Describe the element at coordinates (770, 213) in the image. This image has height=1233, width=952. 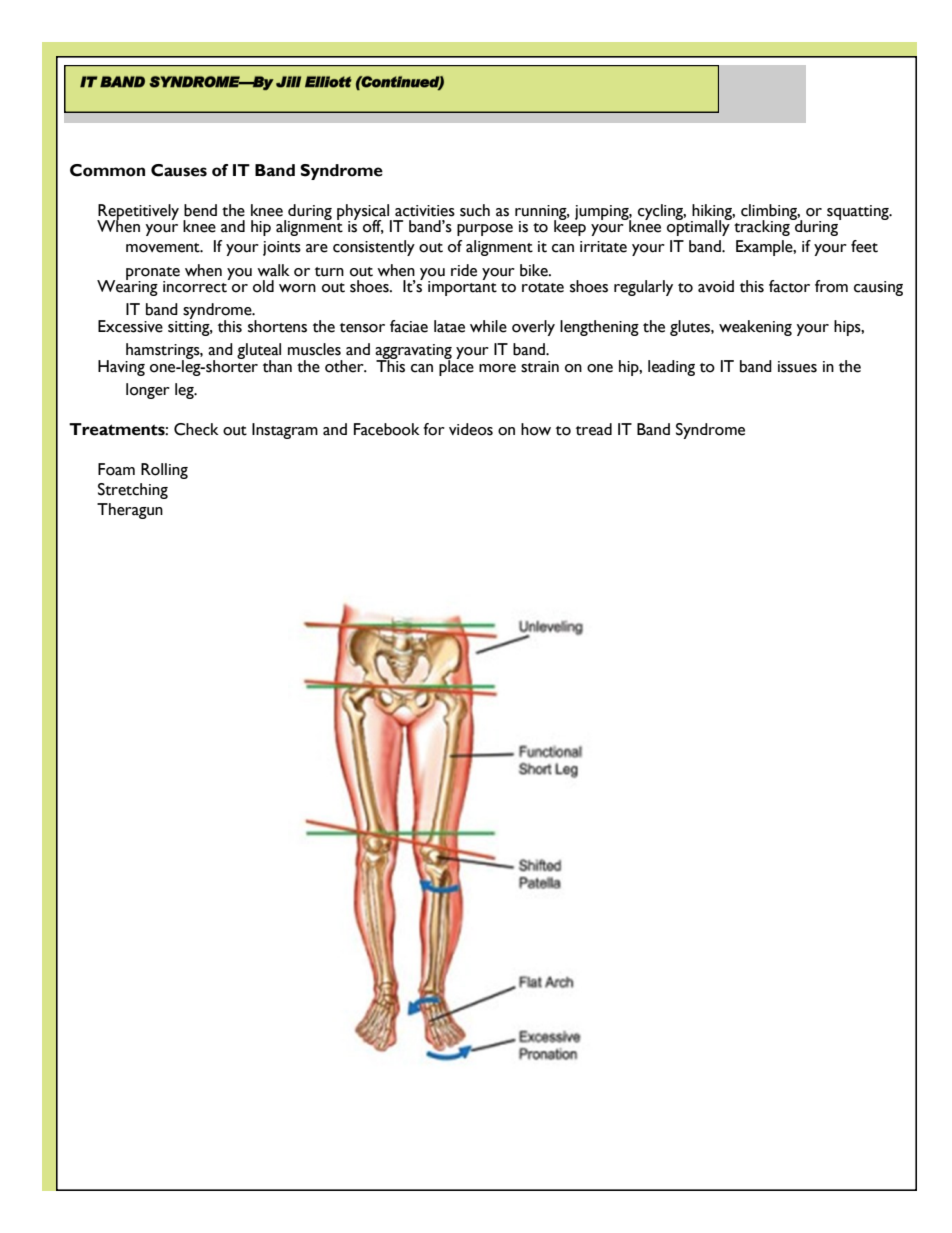
I see `climbing` at that location.
